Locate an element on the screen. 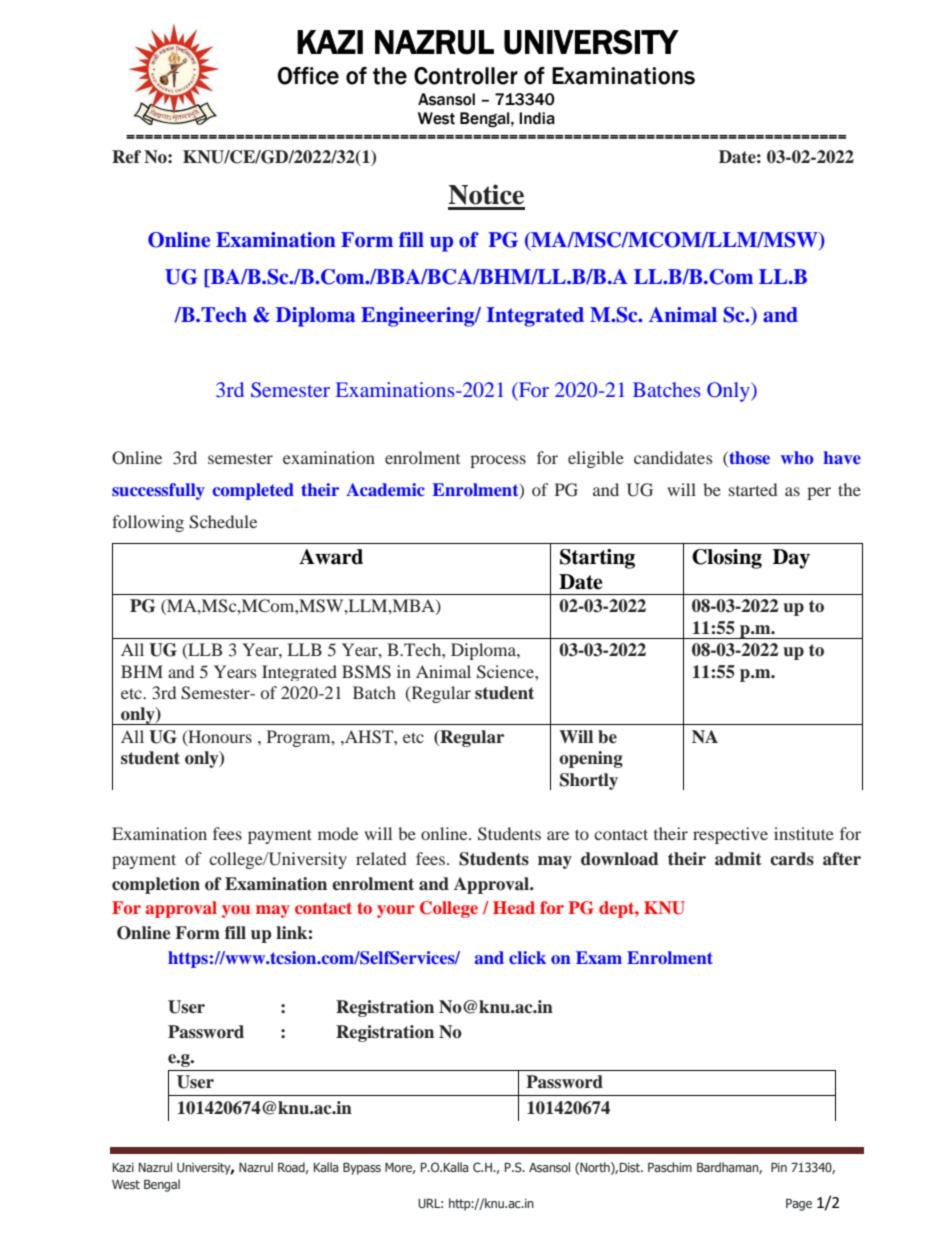  respective is located at coordinates (730, 835).
